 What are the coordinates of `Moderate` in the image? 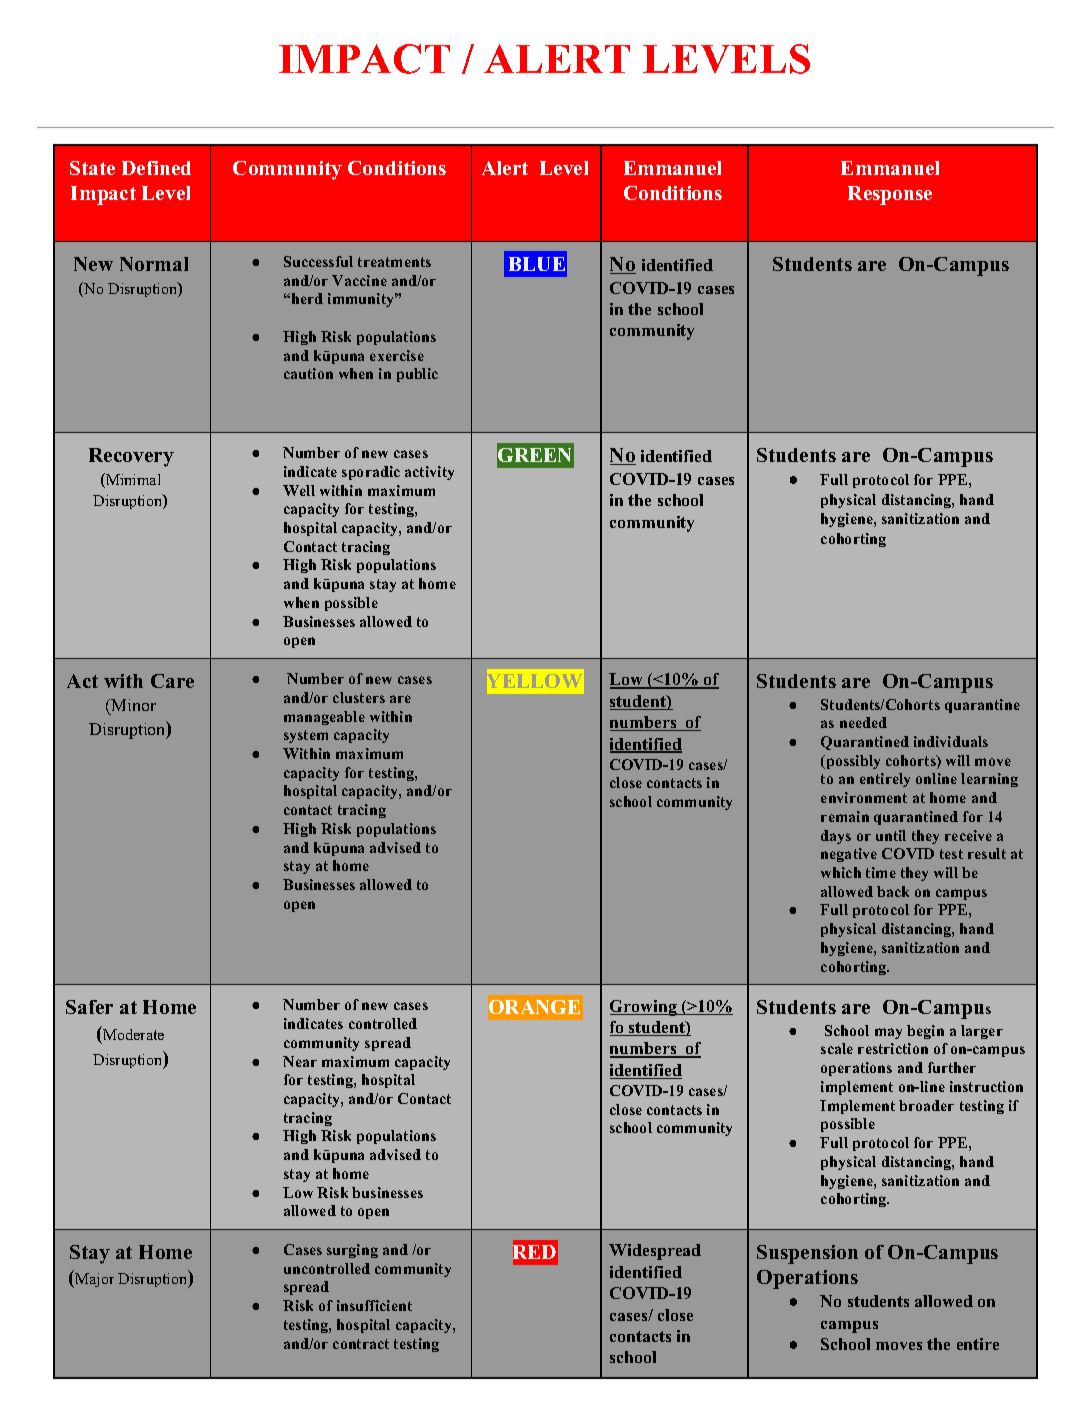 It's located at (133, 1034).
